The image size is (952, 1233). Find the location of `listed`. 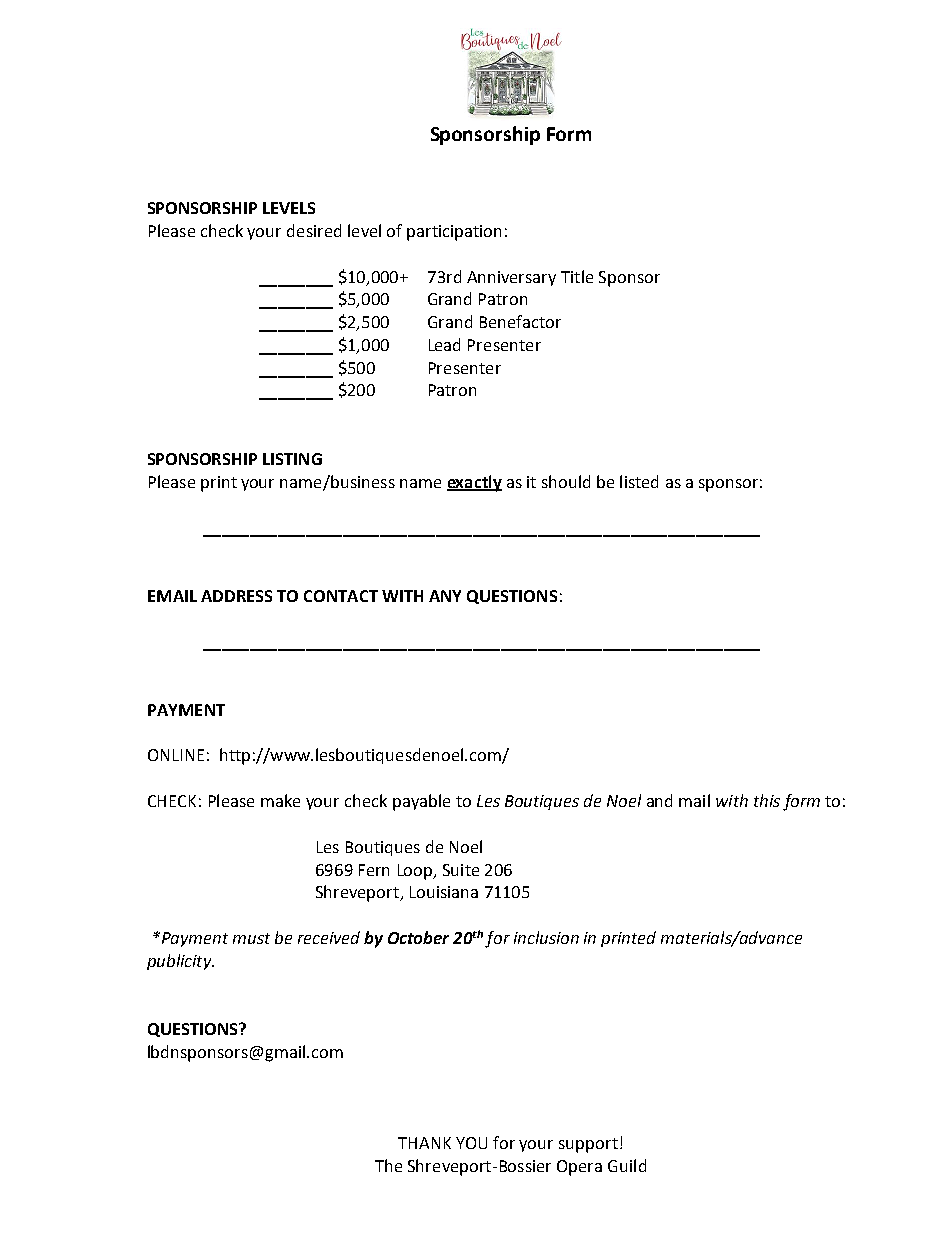

listed is located at coordinates (639, 481).
